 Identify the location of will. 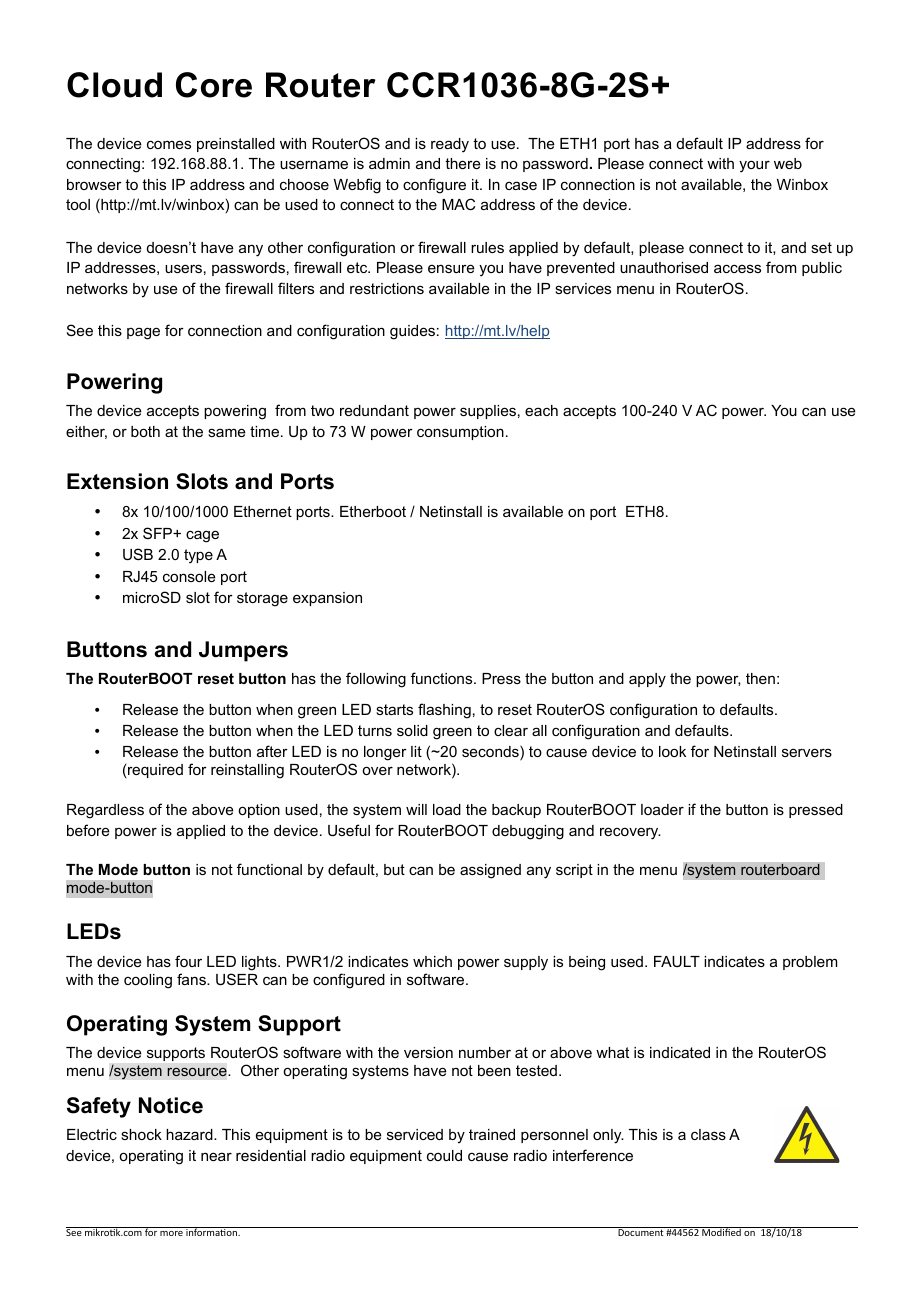
(416, 809).
